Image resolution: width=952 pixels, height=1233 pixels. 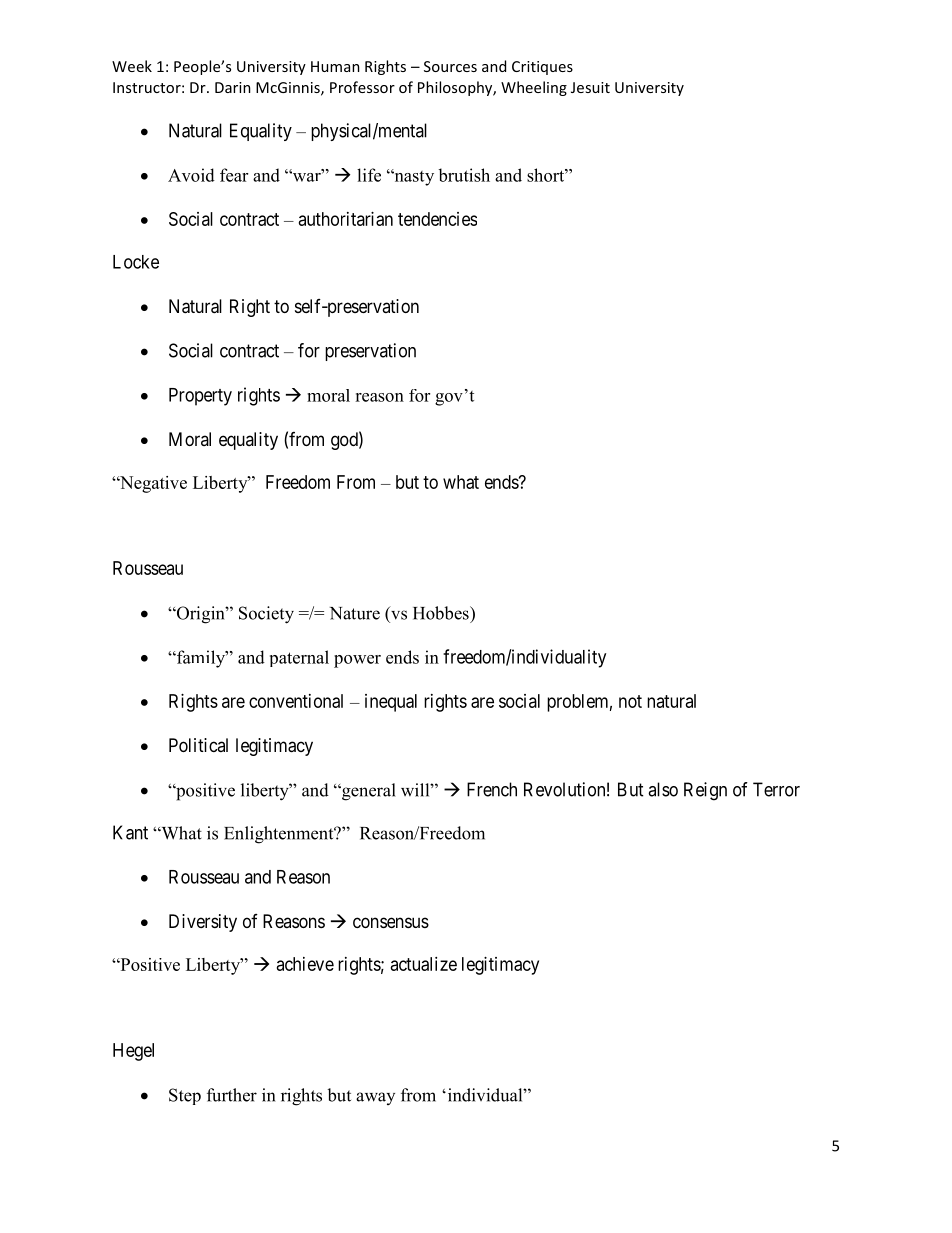 What do you see at coordinates (375, 1098) in the image?
I see `away` at bounding box center [375, 1098].
